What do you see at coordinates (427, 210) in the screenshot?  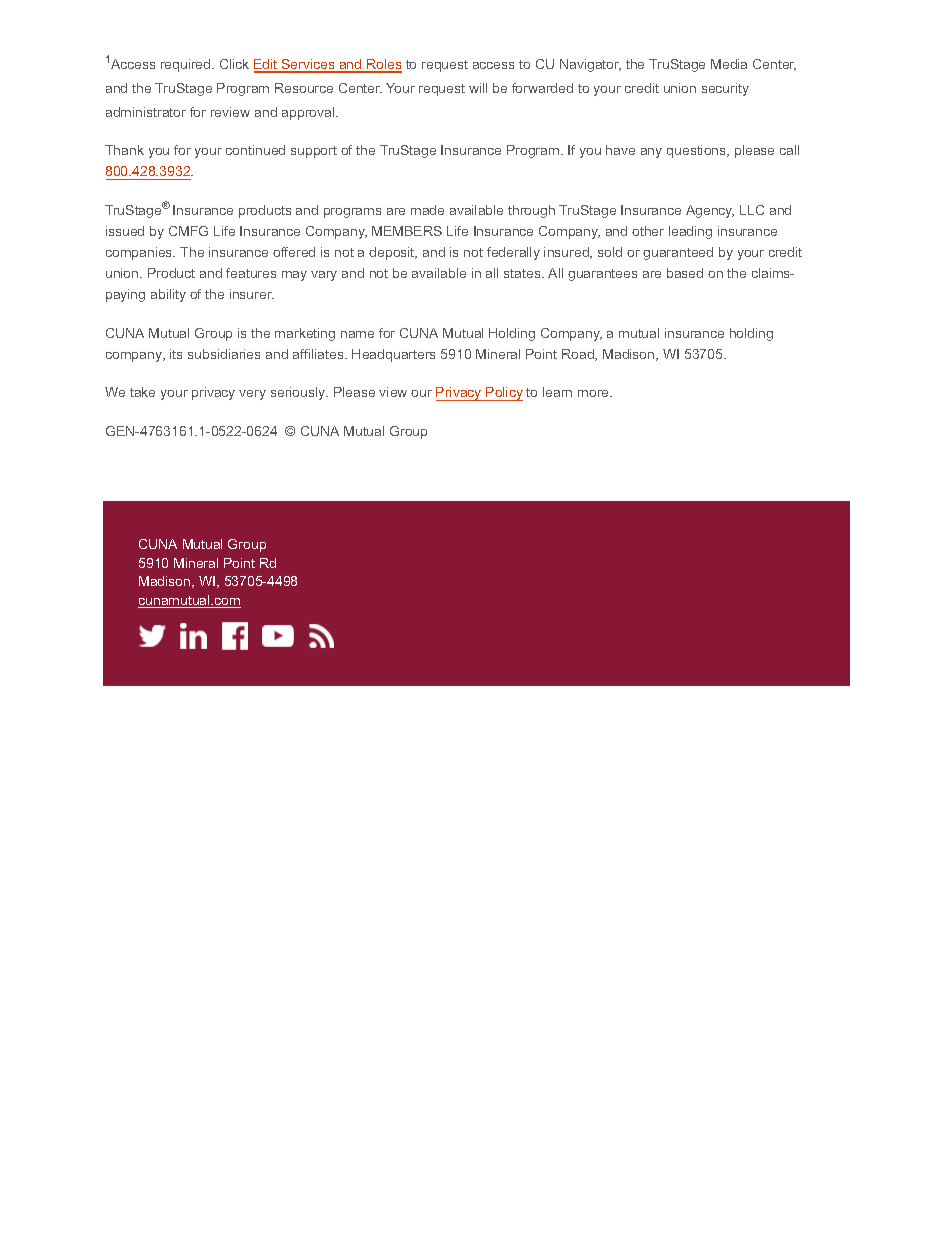 I see `made` at bounding box center [427, 210].
